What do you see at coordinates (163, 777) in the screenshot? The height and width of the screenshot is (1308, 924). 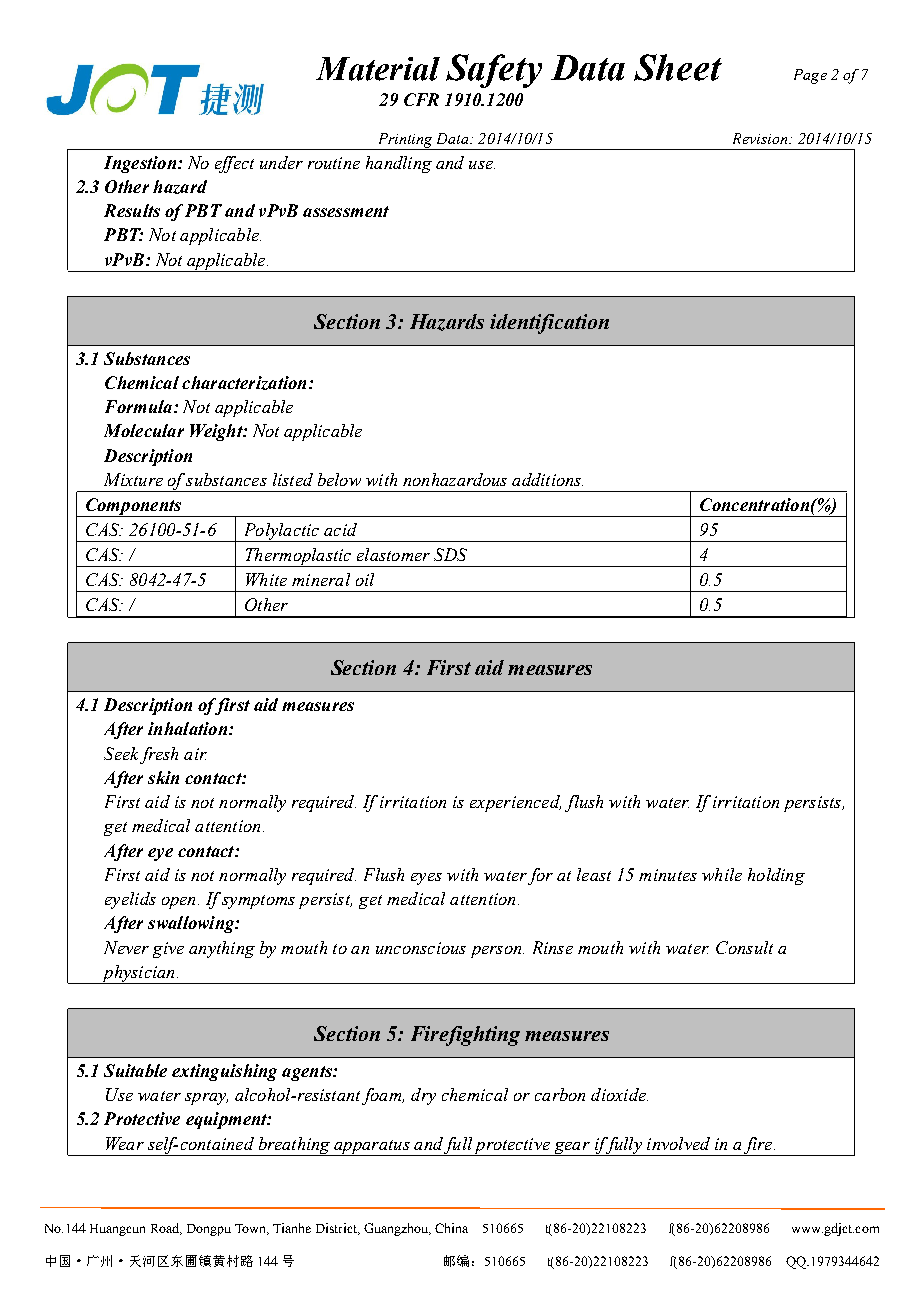 I see `skin` at bounding box center [163, 777].
